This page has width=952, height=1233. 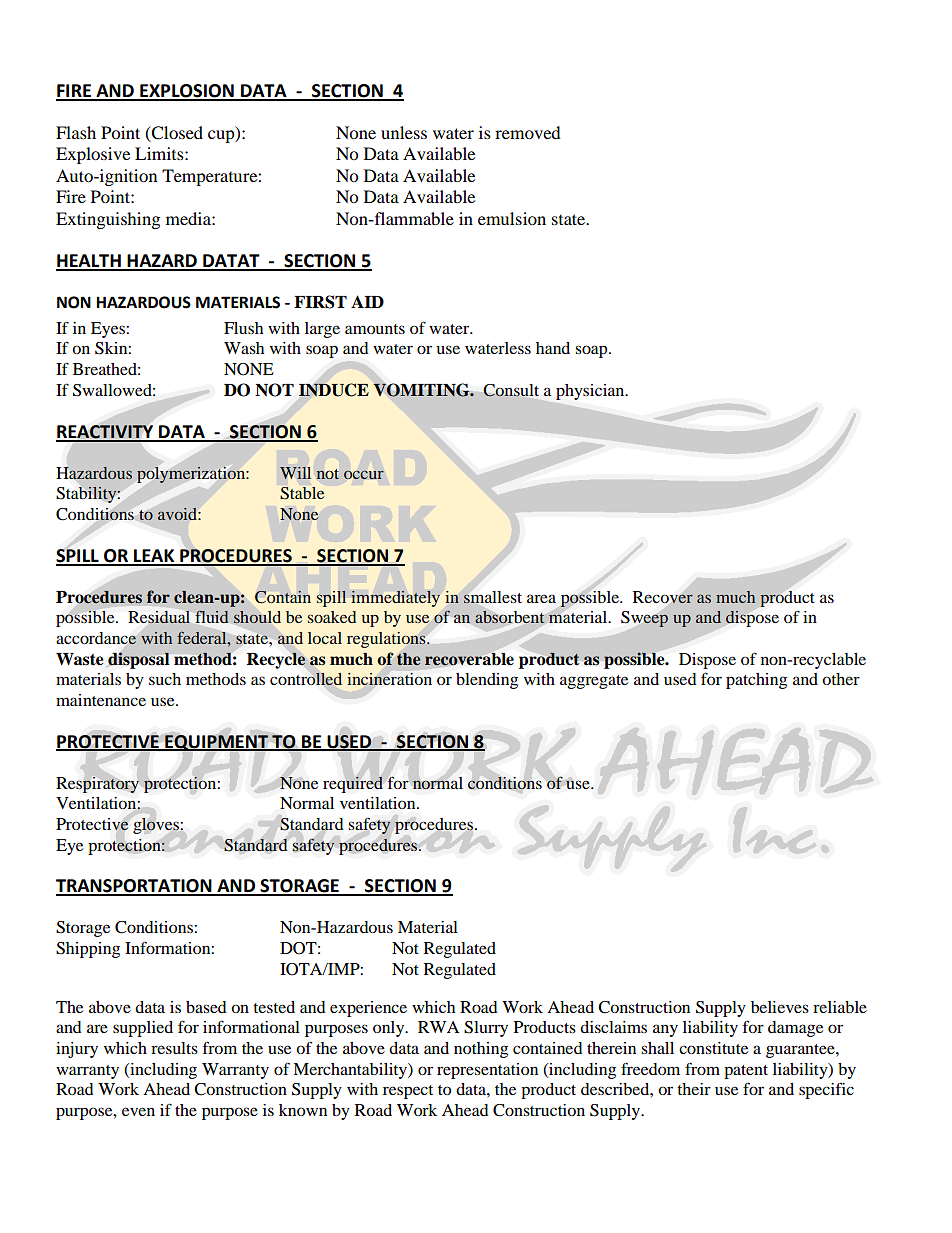 What do you see at coordinates (295, 473) in the page?
I see `Will` at bounding box center [295, 473].
